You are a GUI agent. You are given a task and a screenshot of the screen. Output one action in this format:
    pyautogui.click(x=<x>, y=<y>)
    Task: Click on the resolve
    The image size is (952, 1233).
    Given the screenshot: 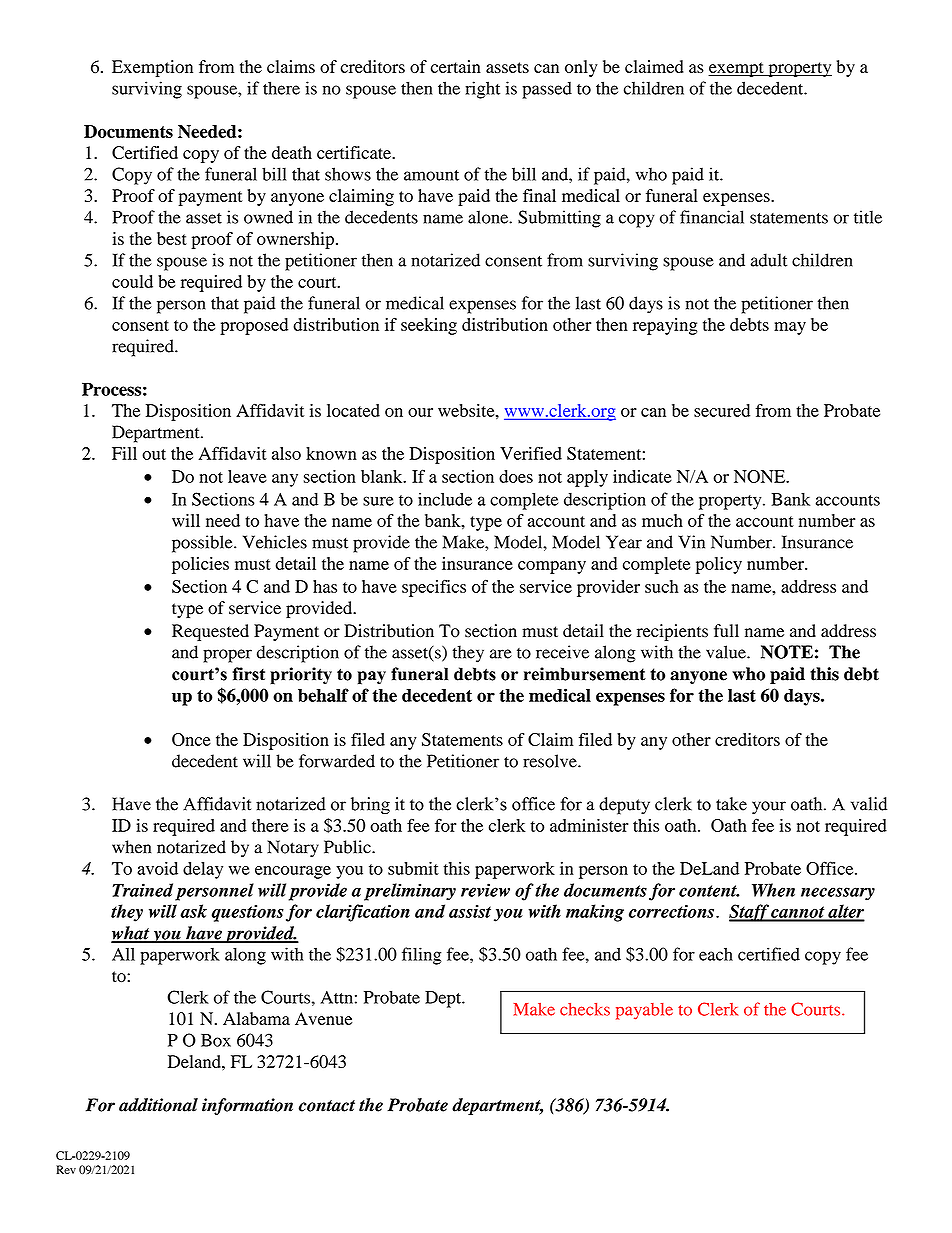 What is the action you would take?
    pyautogui.click(x=551, y=761)
